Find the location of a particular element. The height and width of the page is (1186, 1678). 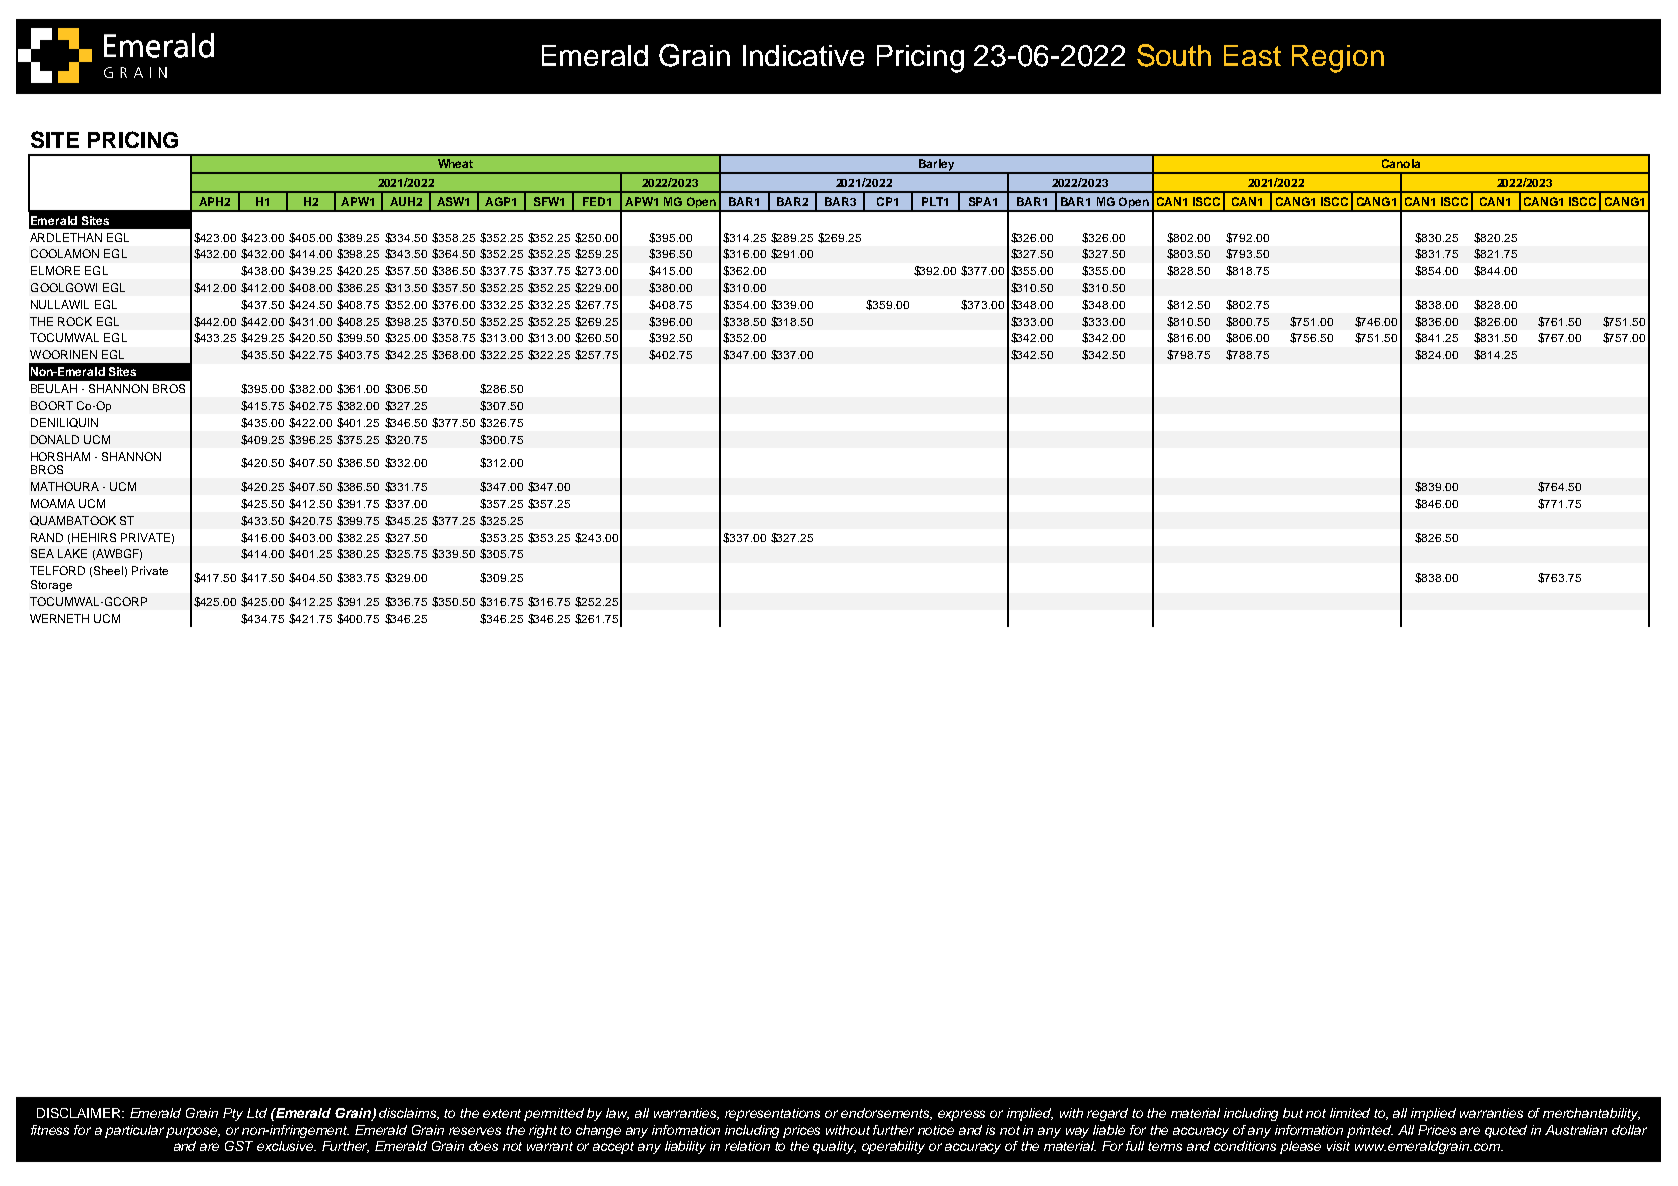

Region is located at coordinates (1338, 59).
